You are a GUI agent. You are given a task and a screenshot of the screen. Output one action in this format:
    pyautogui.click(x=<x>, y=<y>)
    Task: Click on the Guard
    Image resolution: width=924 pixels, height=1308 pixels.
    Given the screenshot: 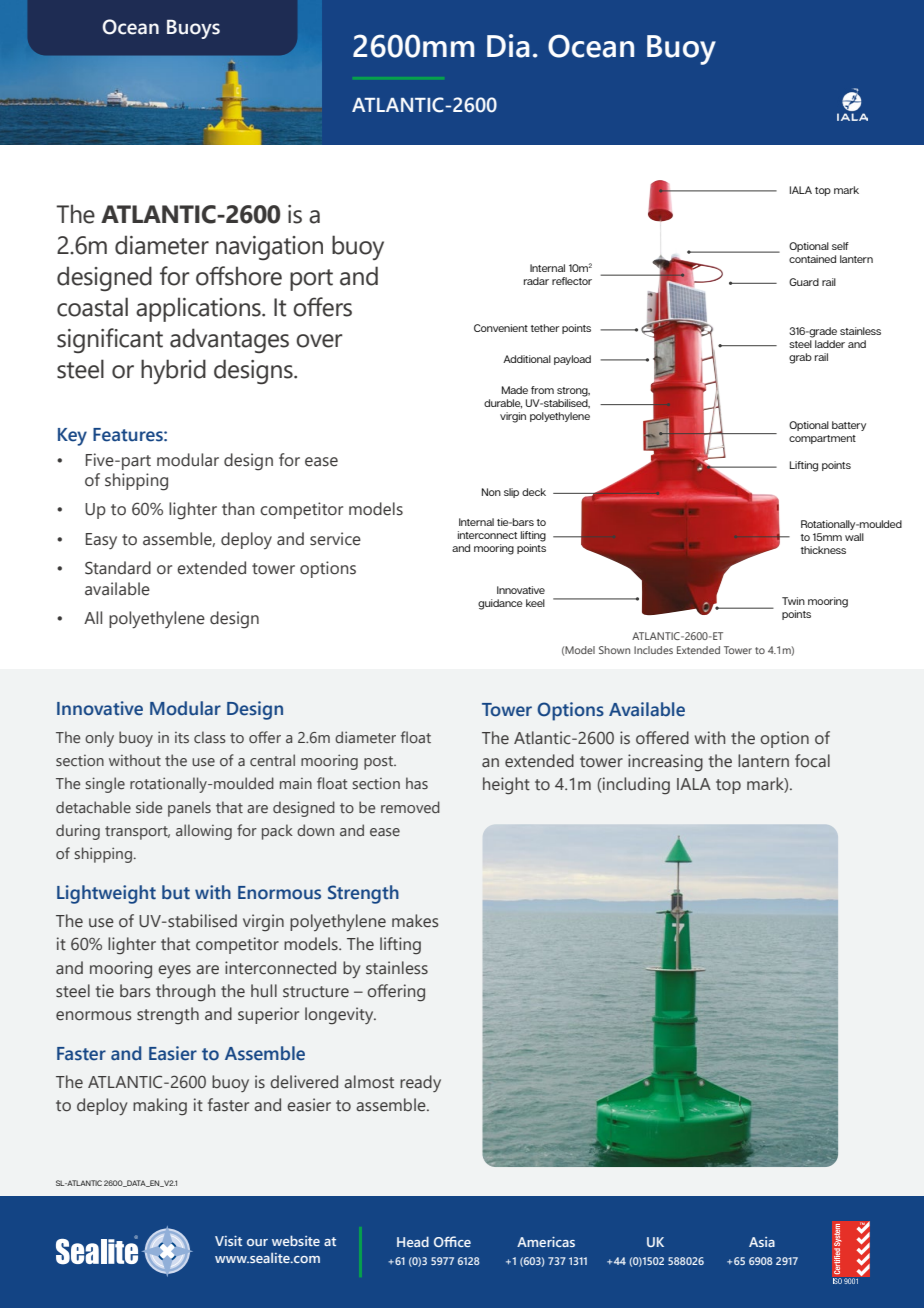 What is the action you would take?
    pyautogui.click(x=804, y=282)
